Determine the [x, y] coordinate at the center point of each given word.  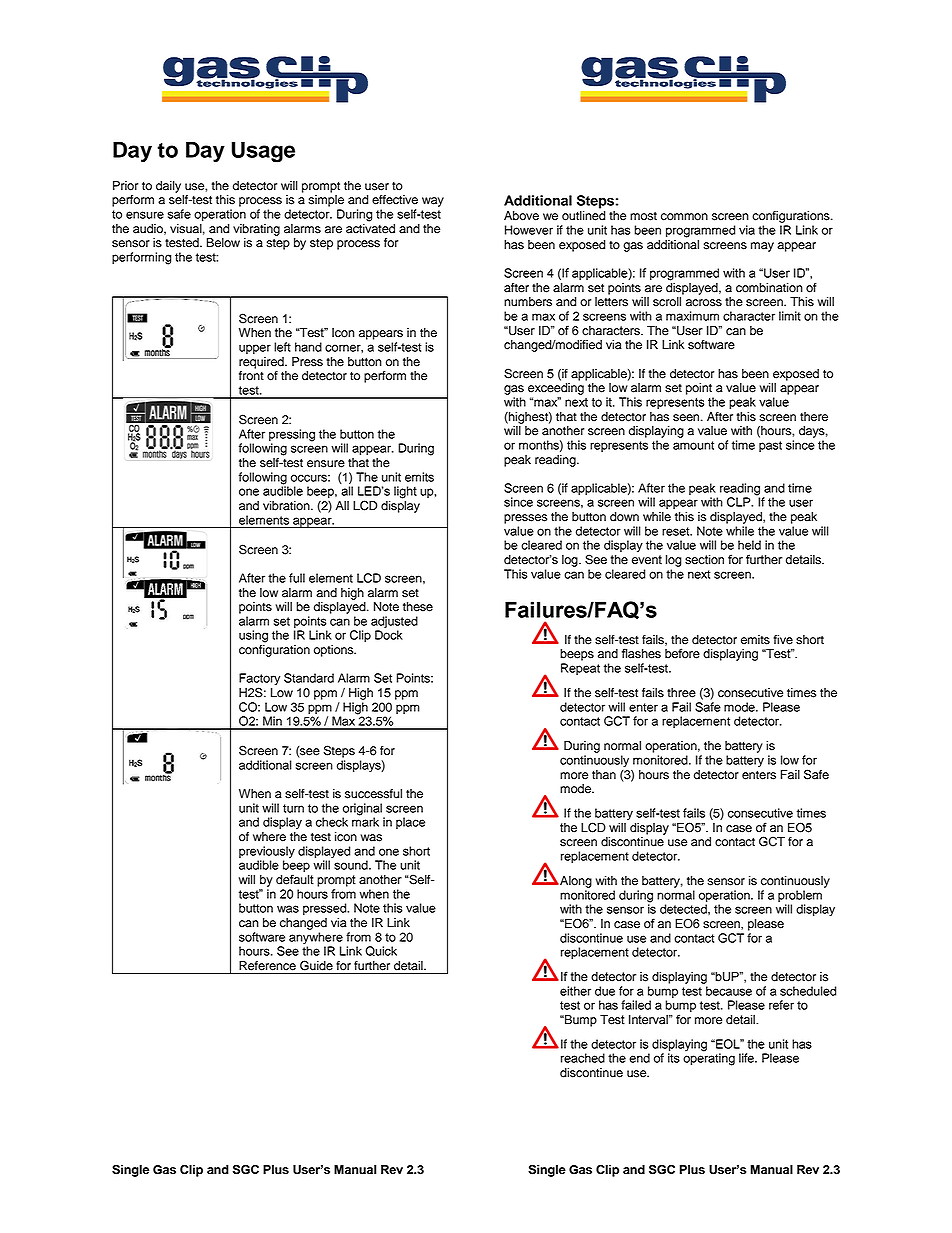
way [433, 202]
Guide [316, 965]
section [704, 560]
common [684, 217]
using [253, 636]
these [418, 607]
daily [168, 187]
